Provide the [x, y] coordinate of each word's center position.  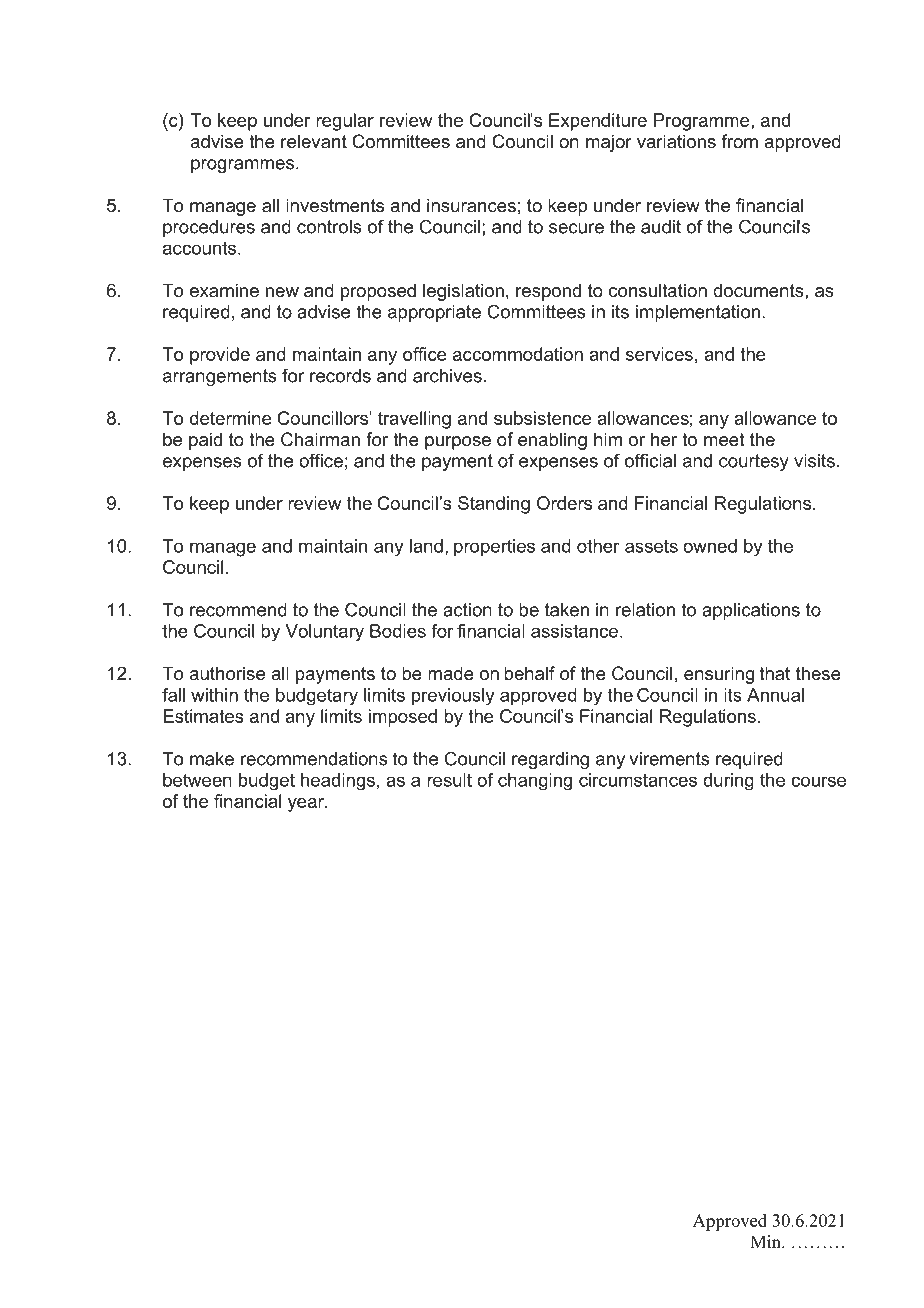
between [197, 780]
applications [751, 611]
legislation [463, 292]
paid [205, 441]
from [739, 141]
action [467, 610]
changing [535, 782]
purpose [458, 443]
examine [224, 290]
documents [759, 290]
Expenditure [598, 122]
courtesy [754, 462]
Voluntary [324, 633]
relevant [314, 141]
